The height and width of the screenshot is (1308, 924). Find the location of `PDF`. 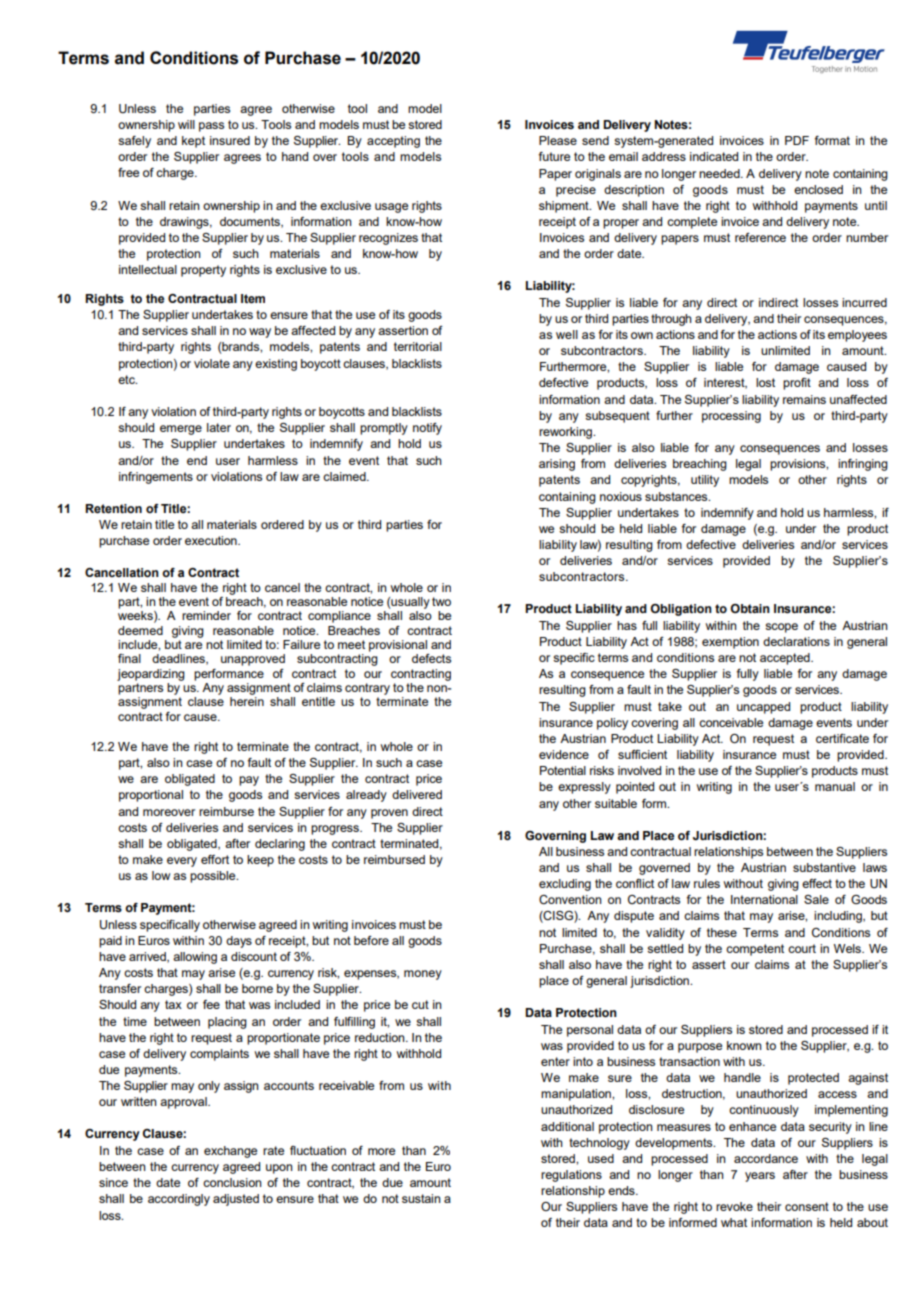

PDF is located at coordinates (797, 140).
